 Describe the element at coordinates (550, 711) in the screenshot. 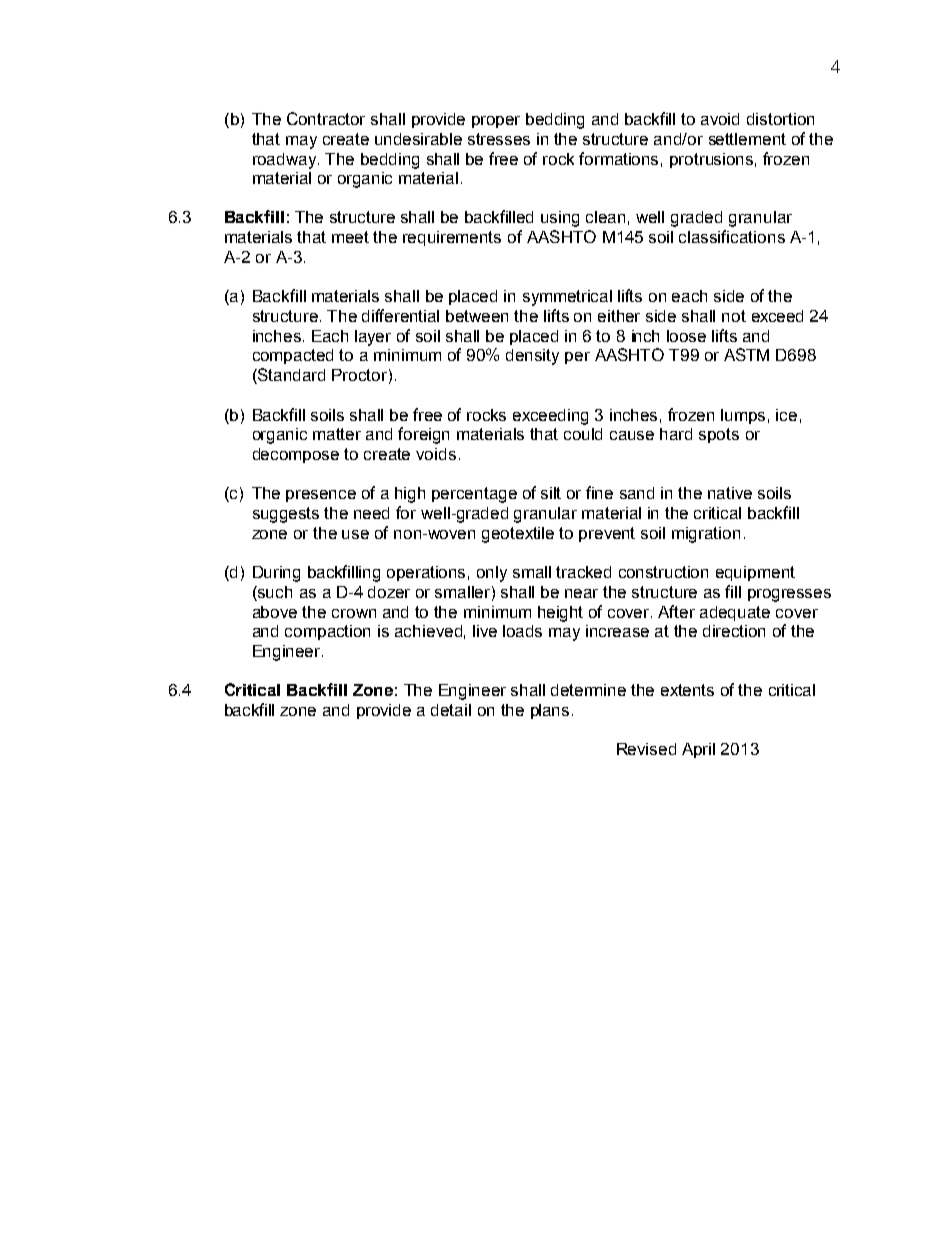

I see `plans` at that location.
